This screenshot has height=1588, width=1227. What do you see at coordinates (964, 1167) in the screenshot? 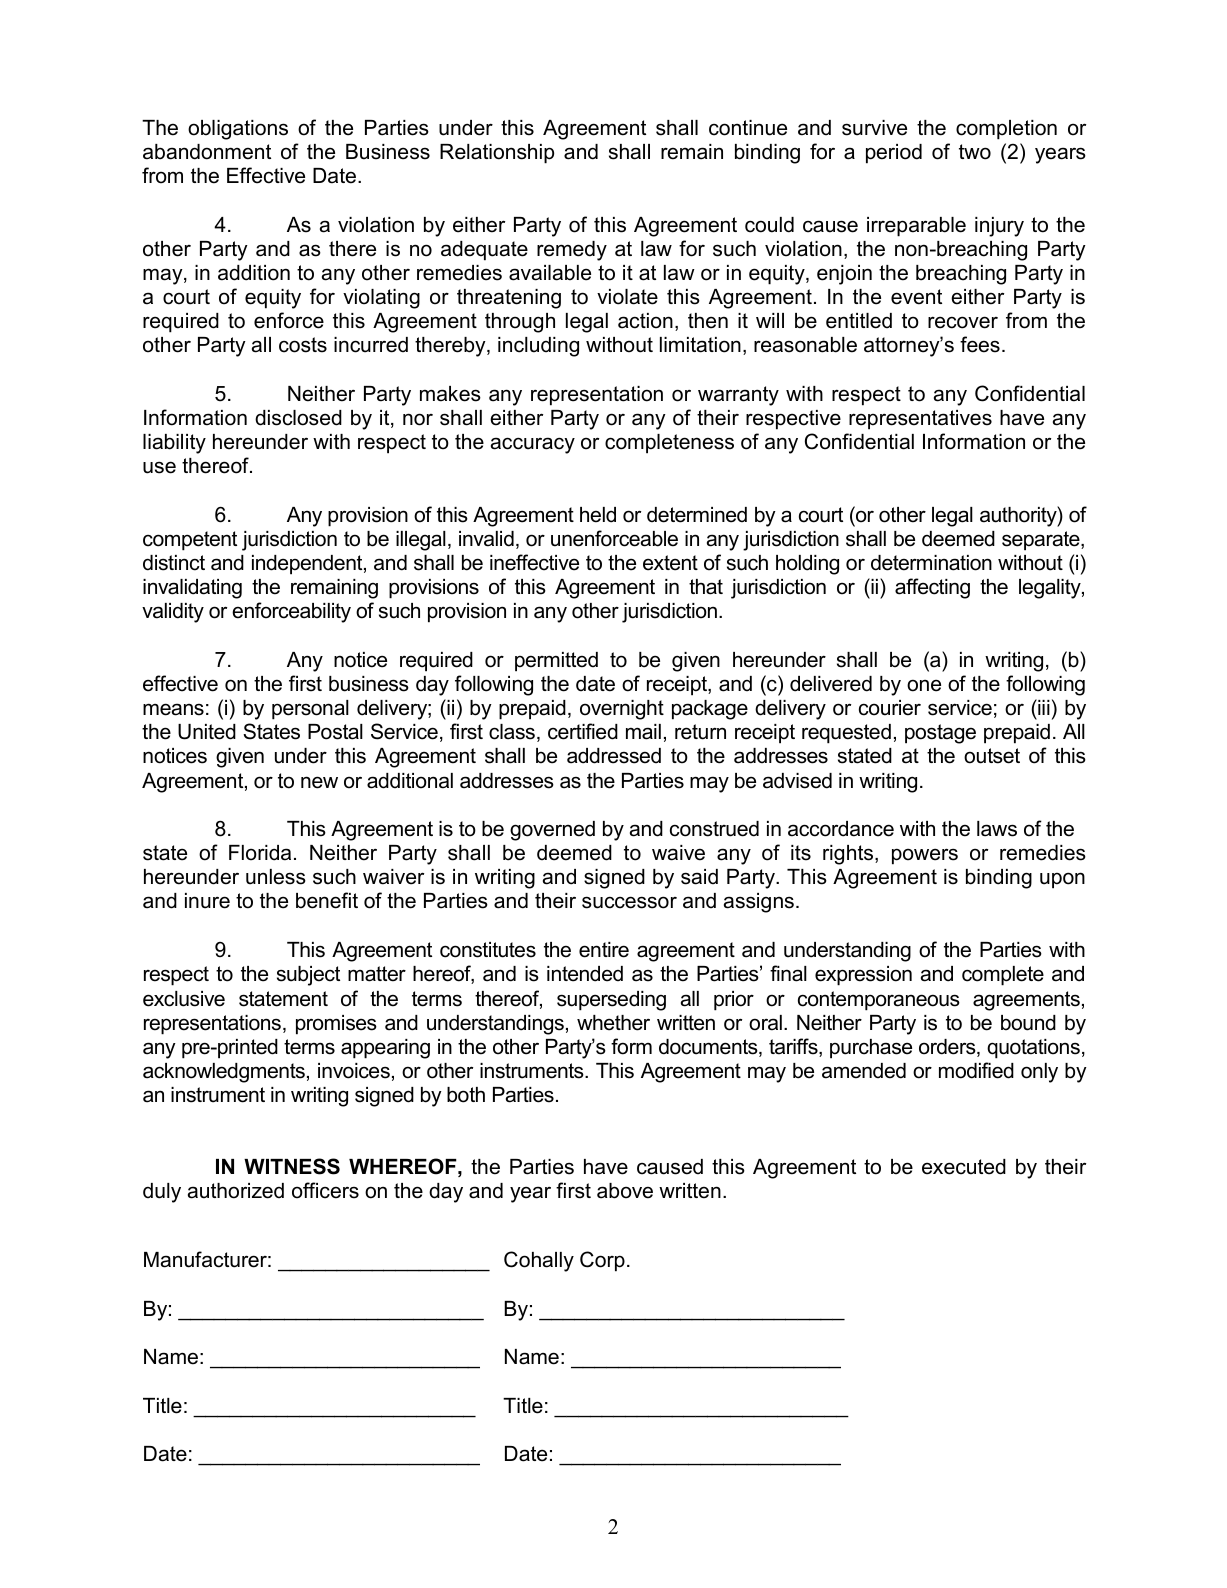
I see `executed` at bounding box center [964, 1167].
